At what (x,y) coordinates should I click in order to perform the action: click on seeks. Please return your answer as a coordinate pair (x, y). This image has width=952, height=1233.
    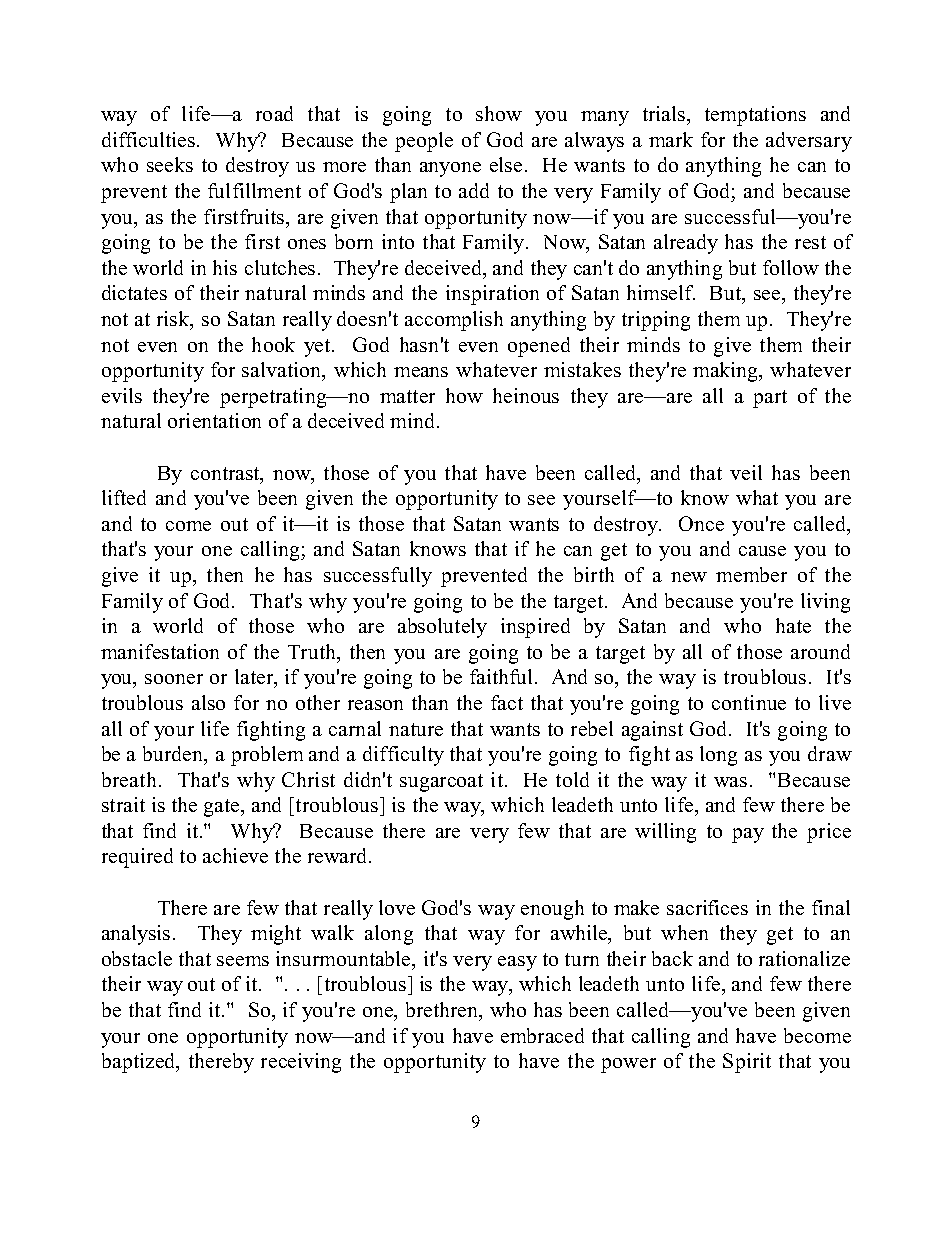
    Looking at the image, I should click on (170, 164).
